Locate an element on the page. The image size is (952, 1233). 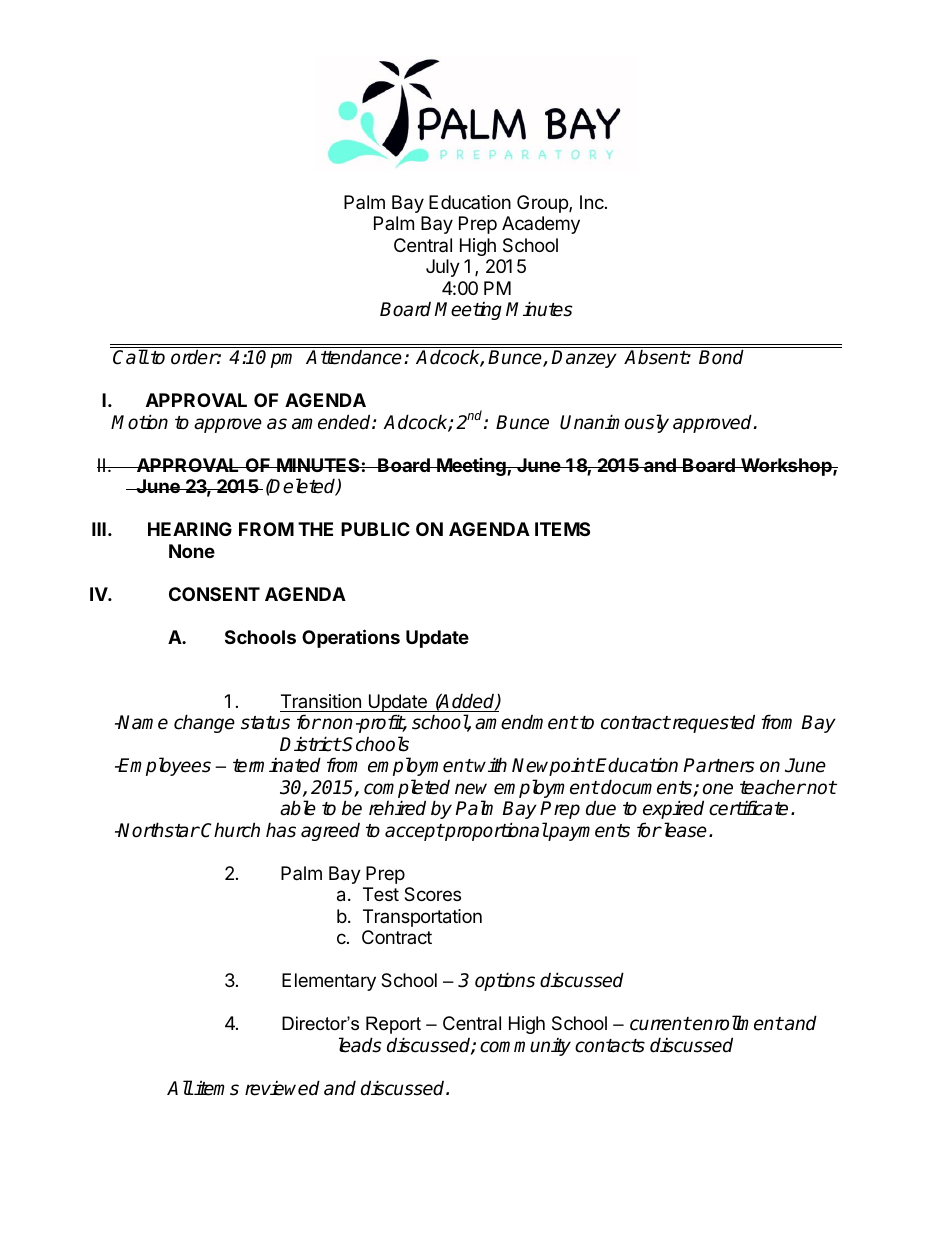
amendment is located at coordinates (526, 722).
